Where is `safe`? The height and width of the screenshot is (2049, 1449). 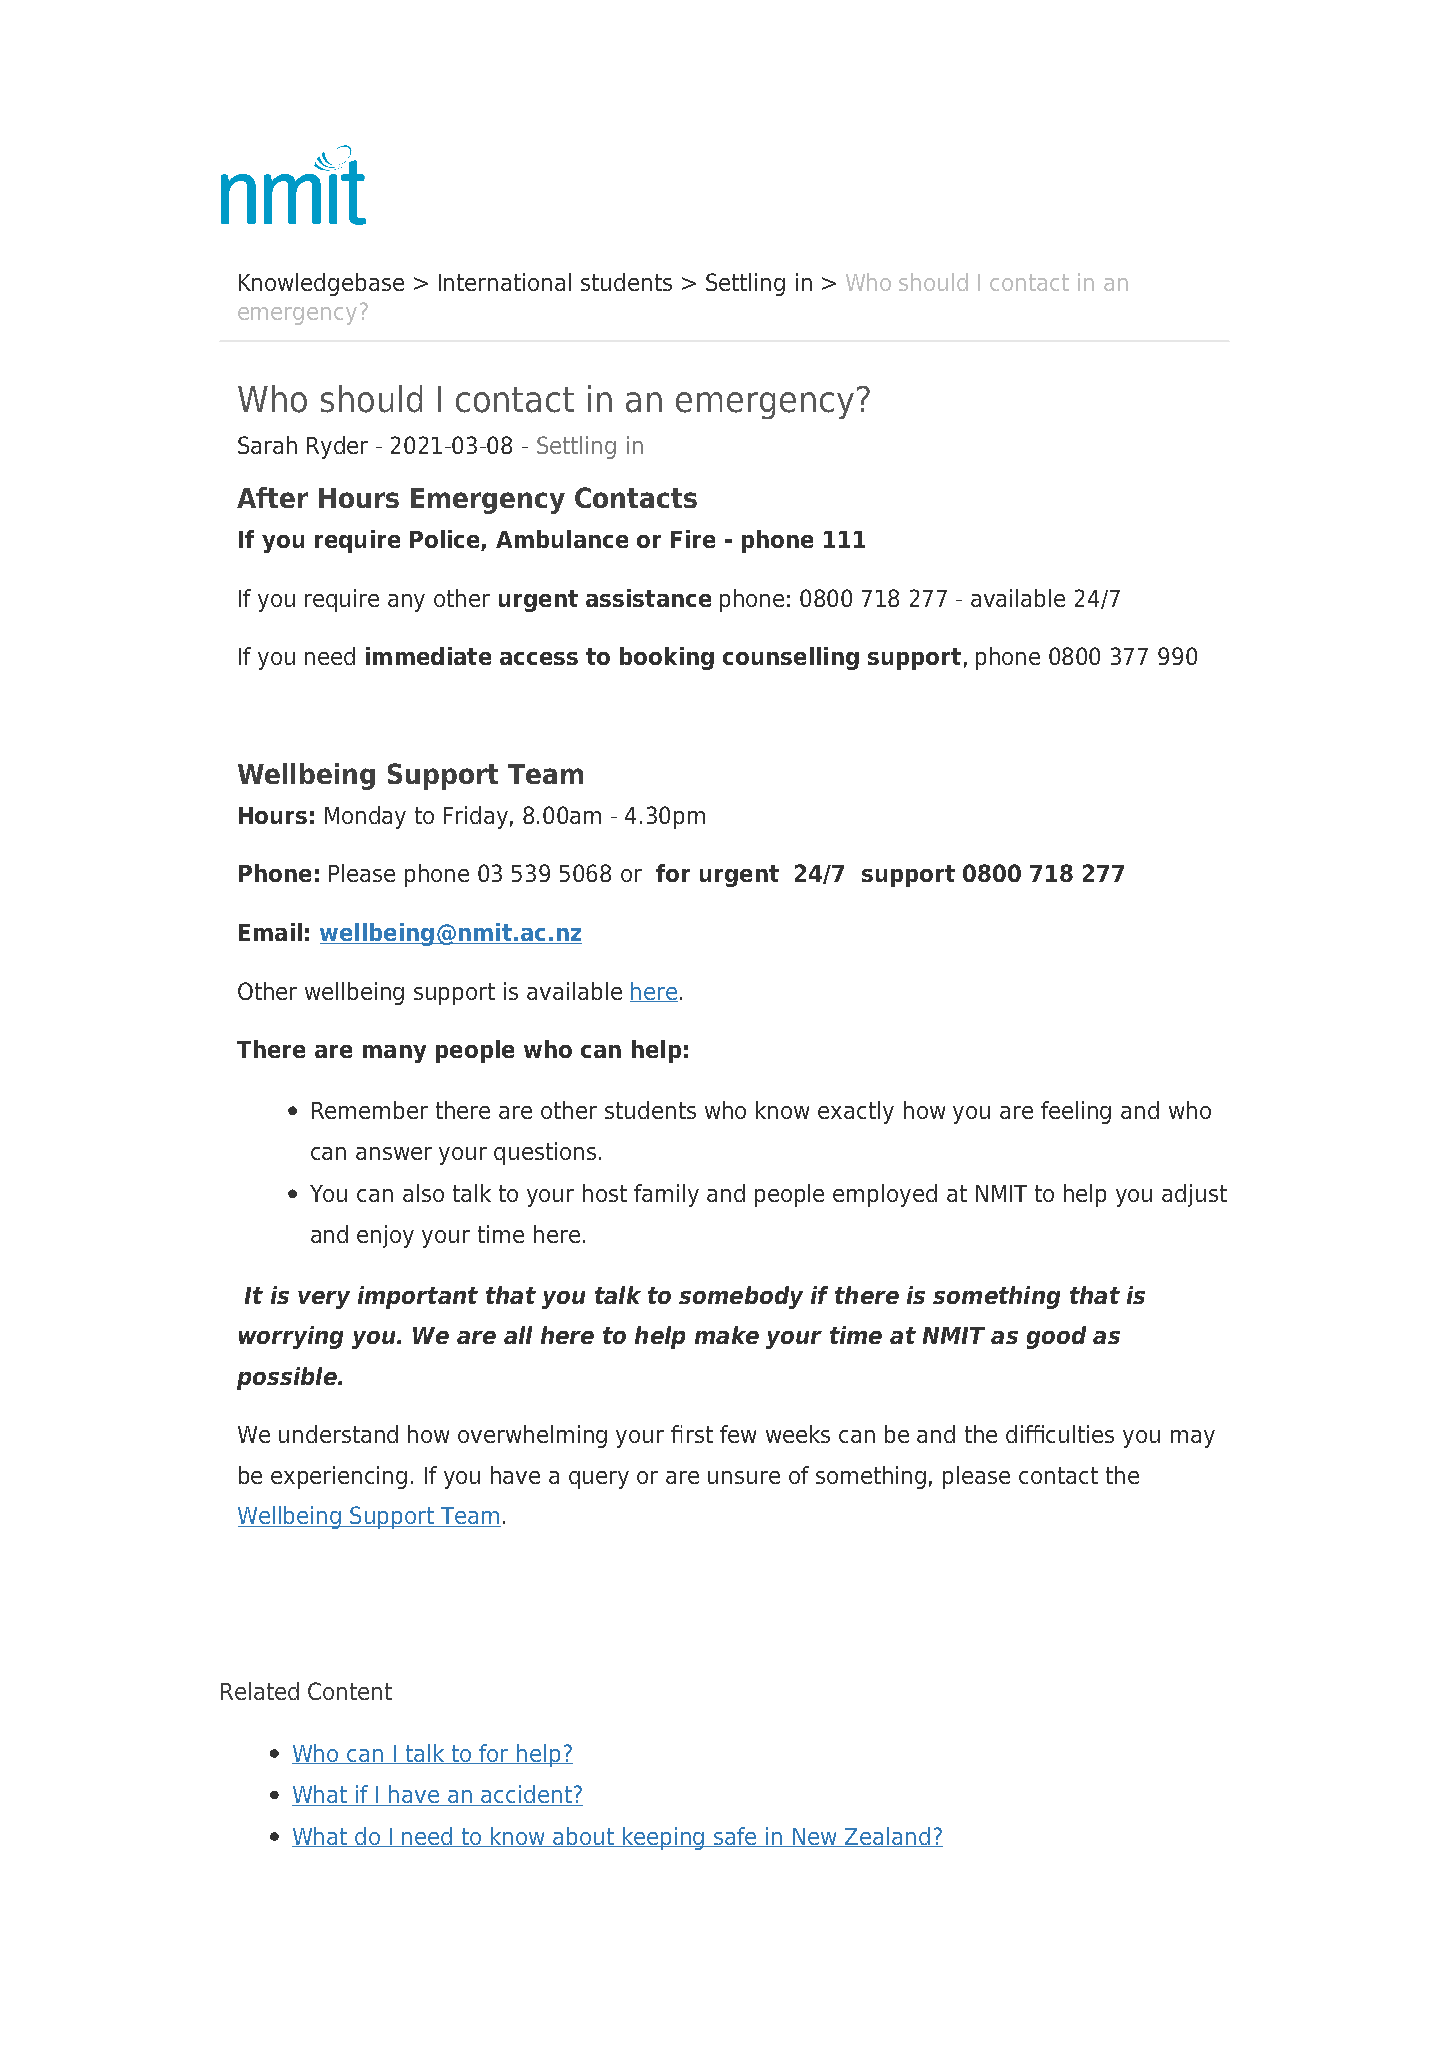 safe is located at coordinates (736, 1837).
